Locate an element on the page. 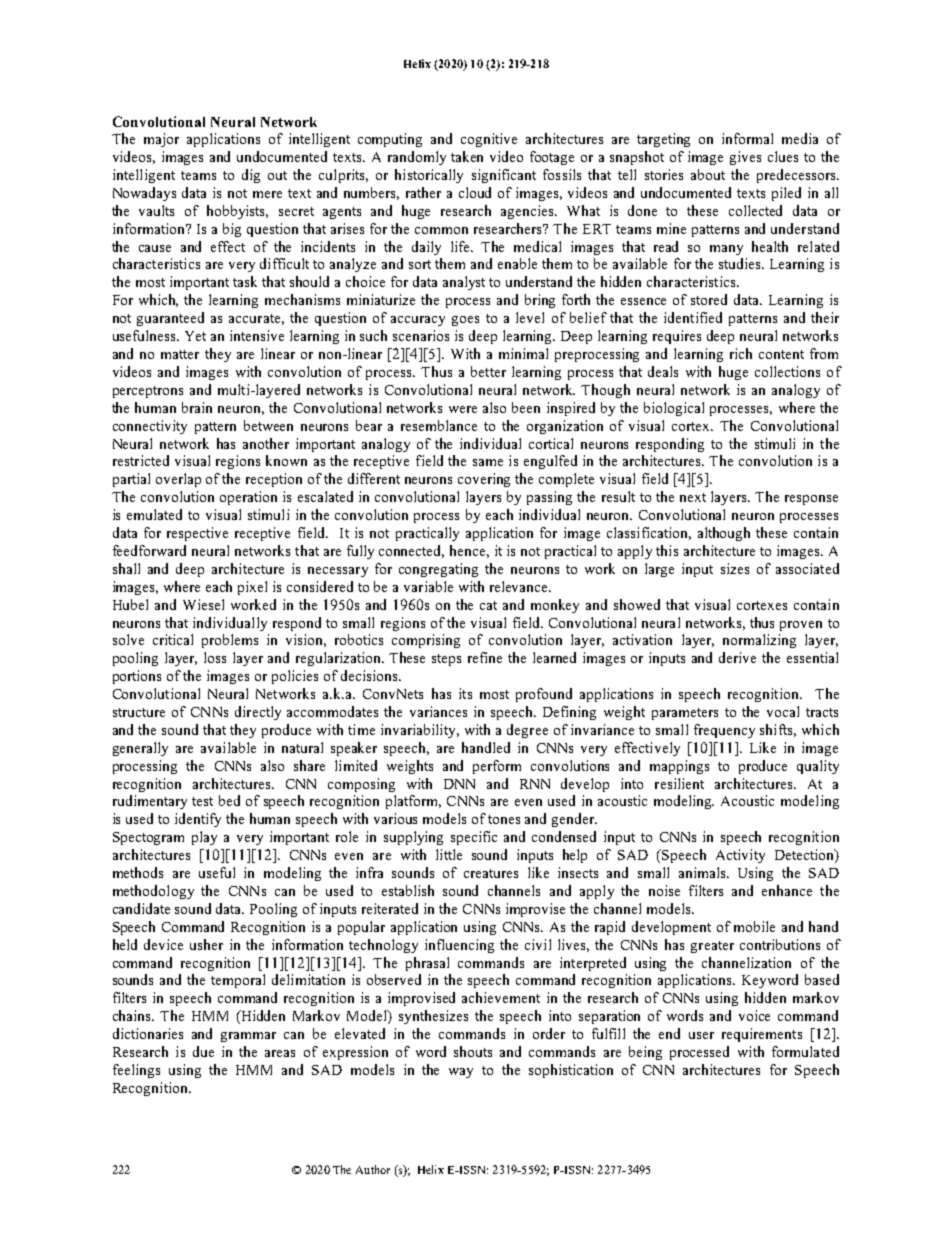 The height and width of the page is (1233, 952). feelings is located at coordinates (136, 1071).
